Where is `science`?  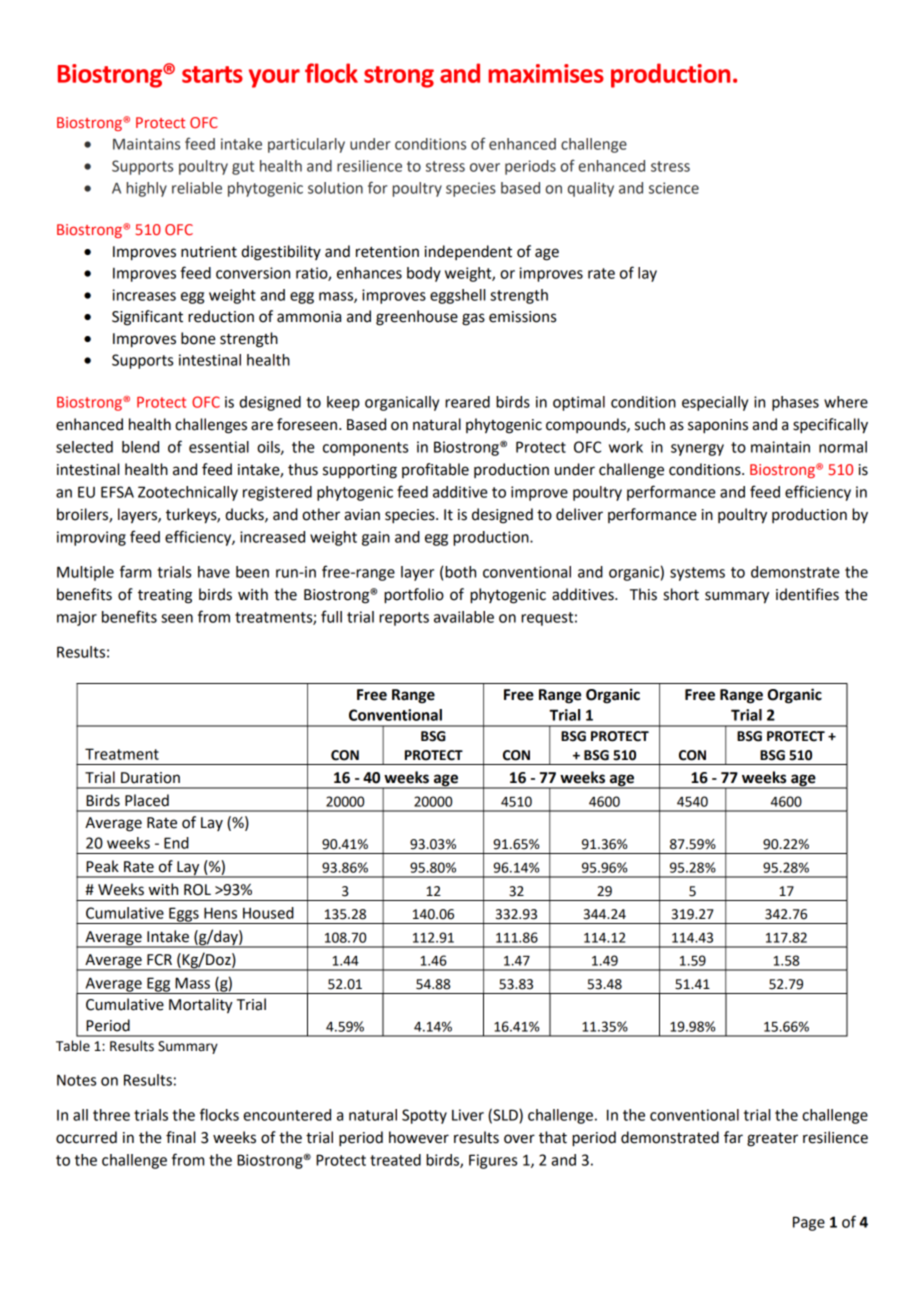 science is located at coordinates (674, 188).
